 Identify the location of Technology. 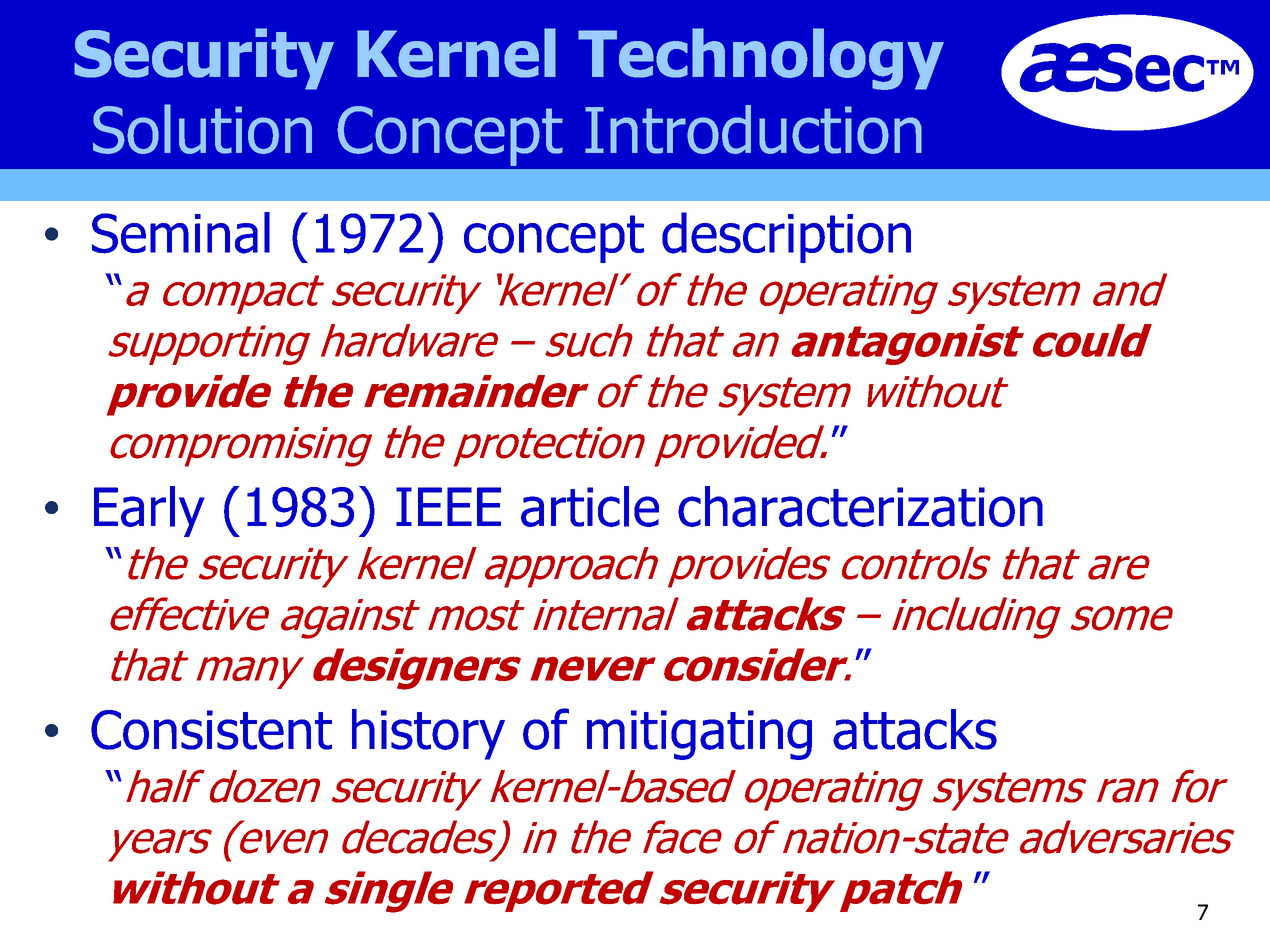
(761, 59).
